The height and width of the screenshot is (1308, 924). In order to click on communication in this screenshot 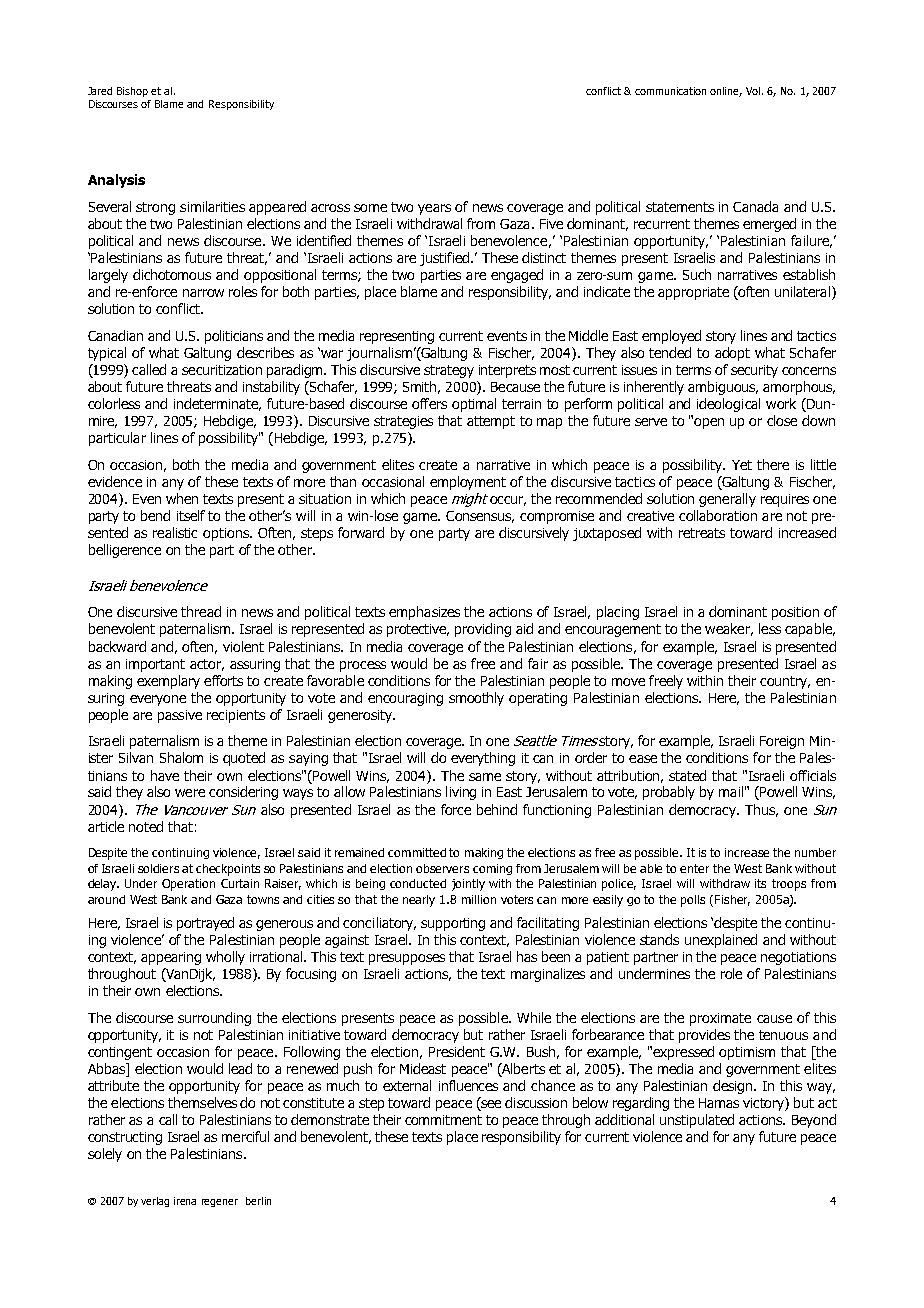, I will do `click(670, 91)`.
